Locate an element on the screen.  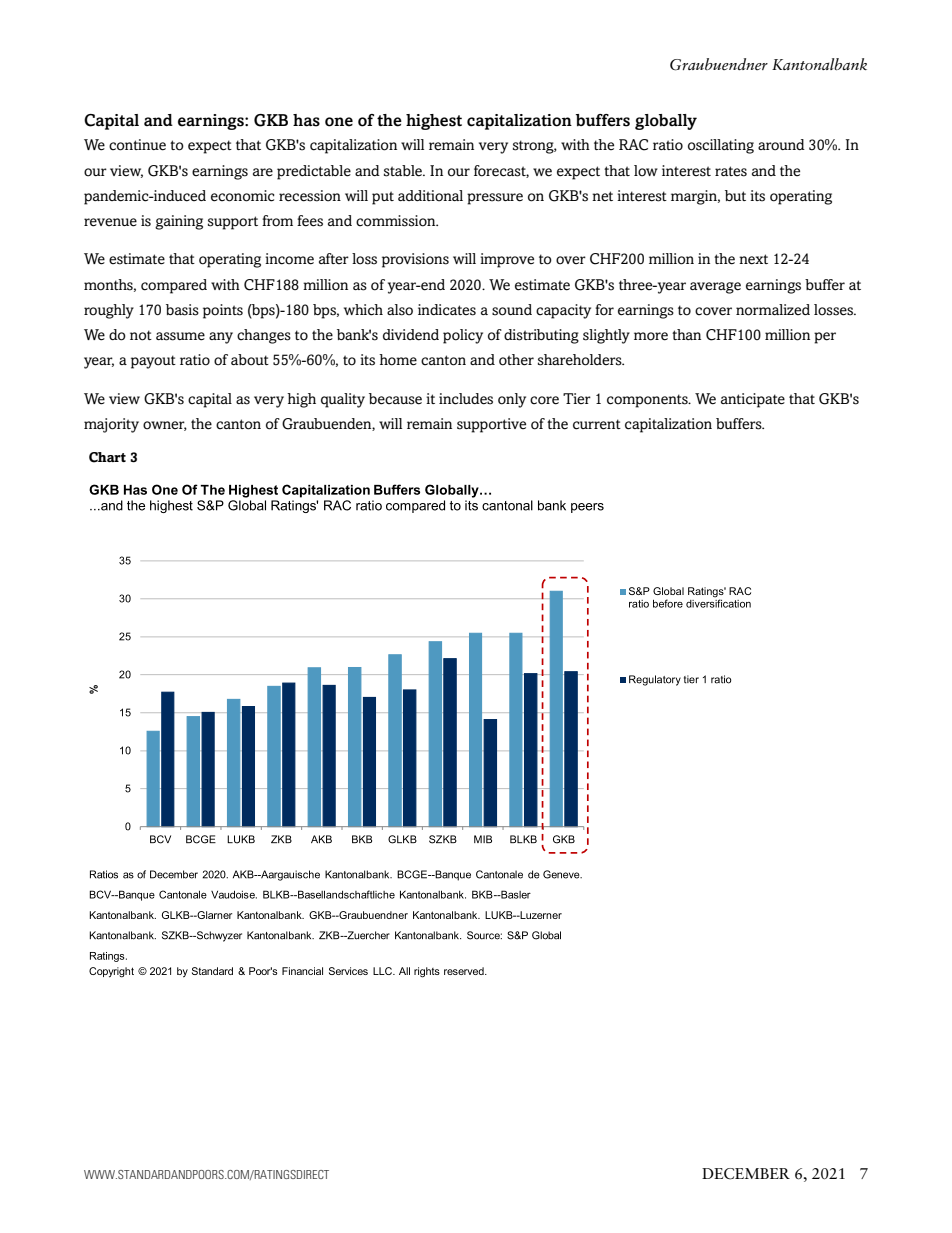
includes is located at coordinates (466, 399).
